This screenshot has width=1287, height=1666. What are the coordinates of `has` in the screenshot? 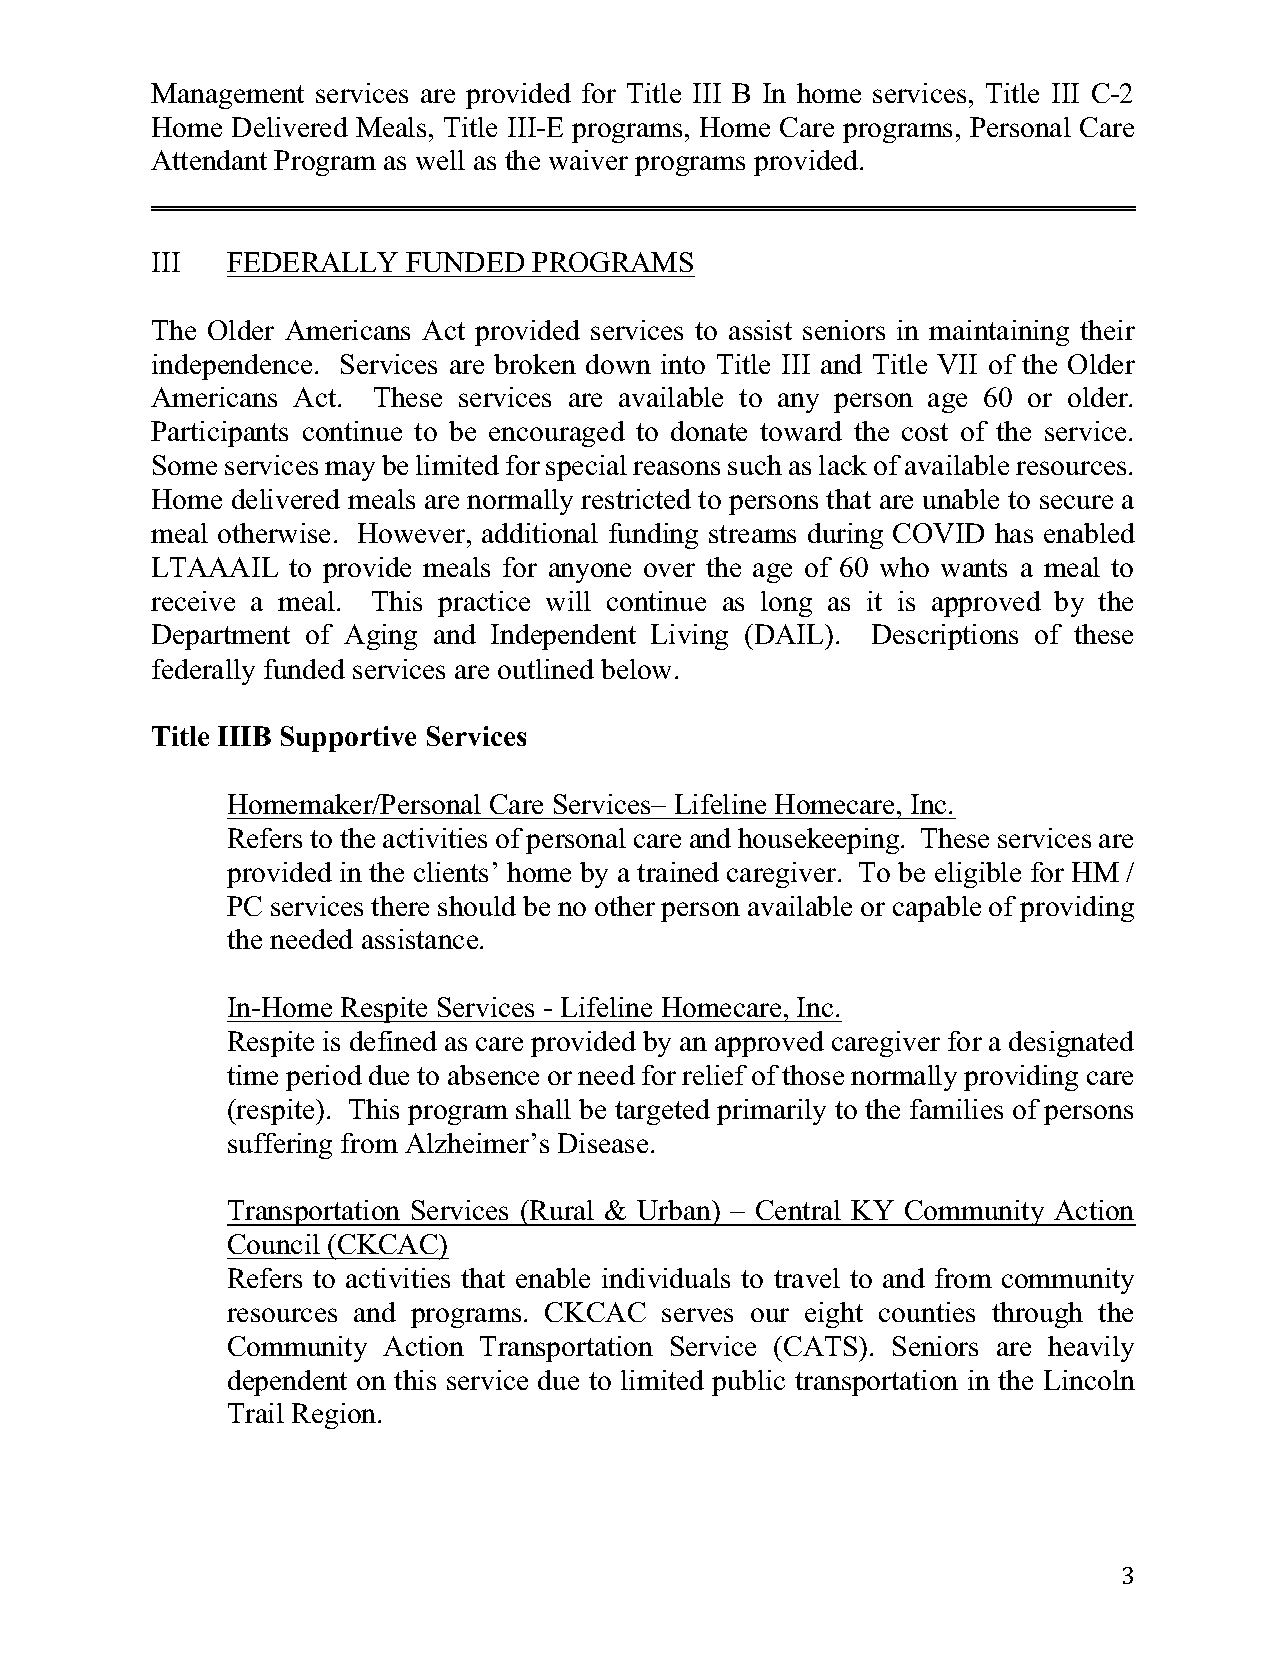 It's located at (1014, 533).
